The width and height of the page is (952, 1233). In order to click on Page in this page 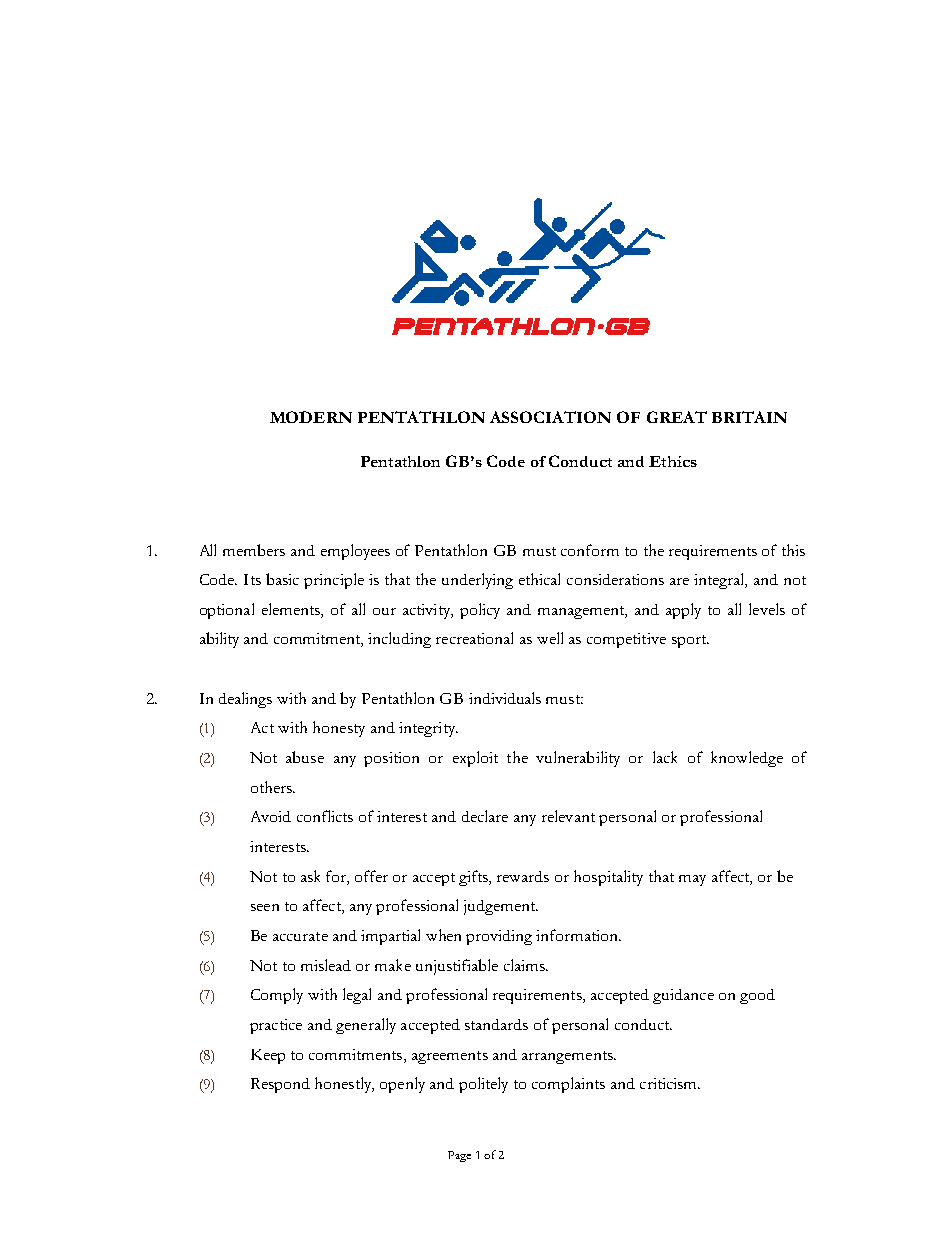, I will do `click(459, 1156)`.
